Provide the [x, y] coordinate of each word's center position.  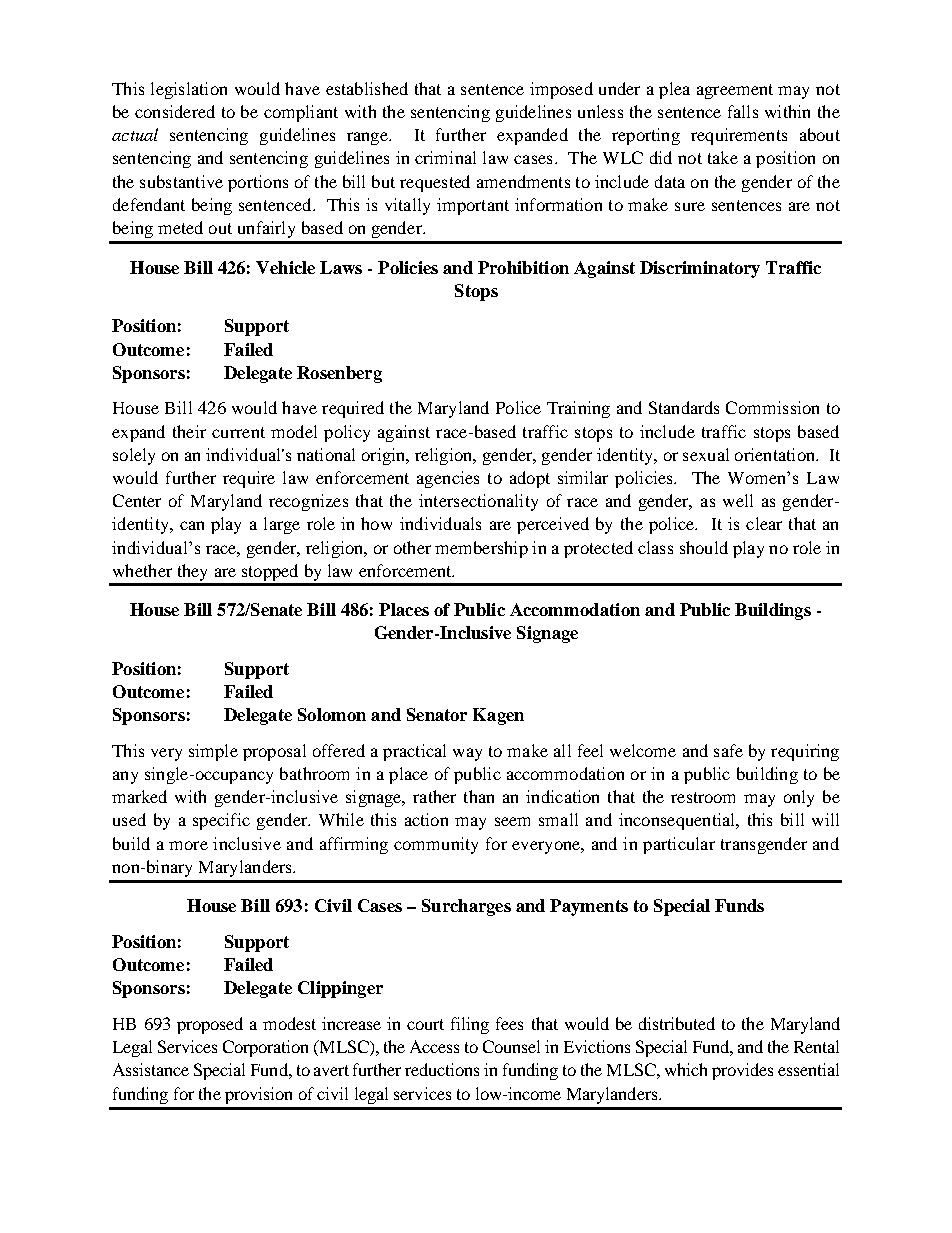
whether [142, 570]
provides [742, 1071]
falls [743, 111]
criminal [445, 157]
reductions [442, 1069]
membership [481, 549]
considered [175, 111]
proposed [210, 1025]
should [704, 547]
